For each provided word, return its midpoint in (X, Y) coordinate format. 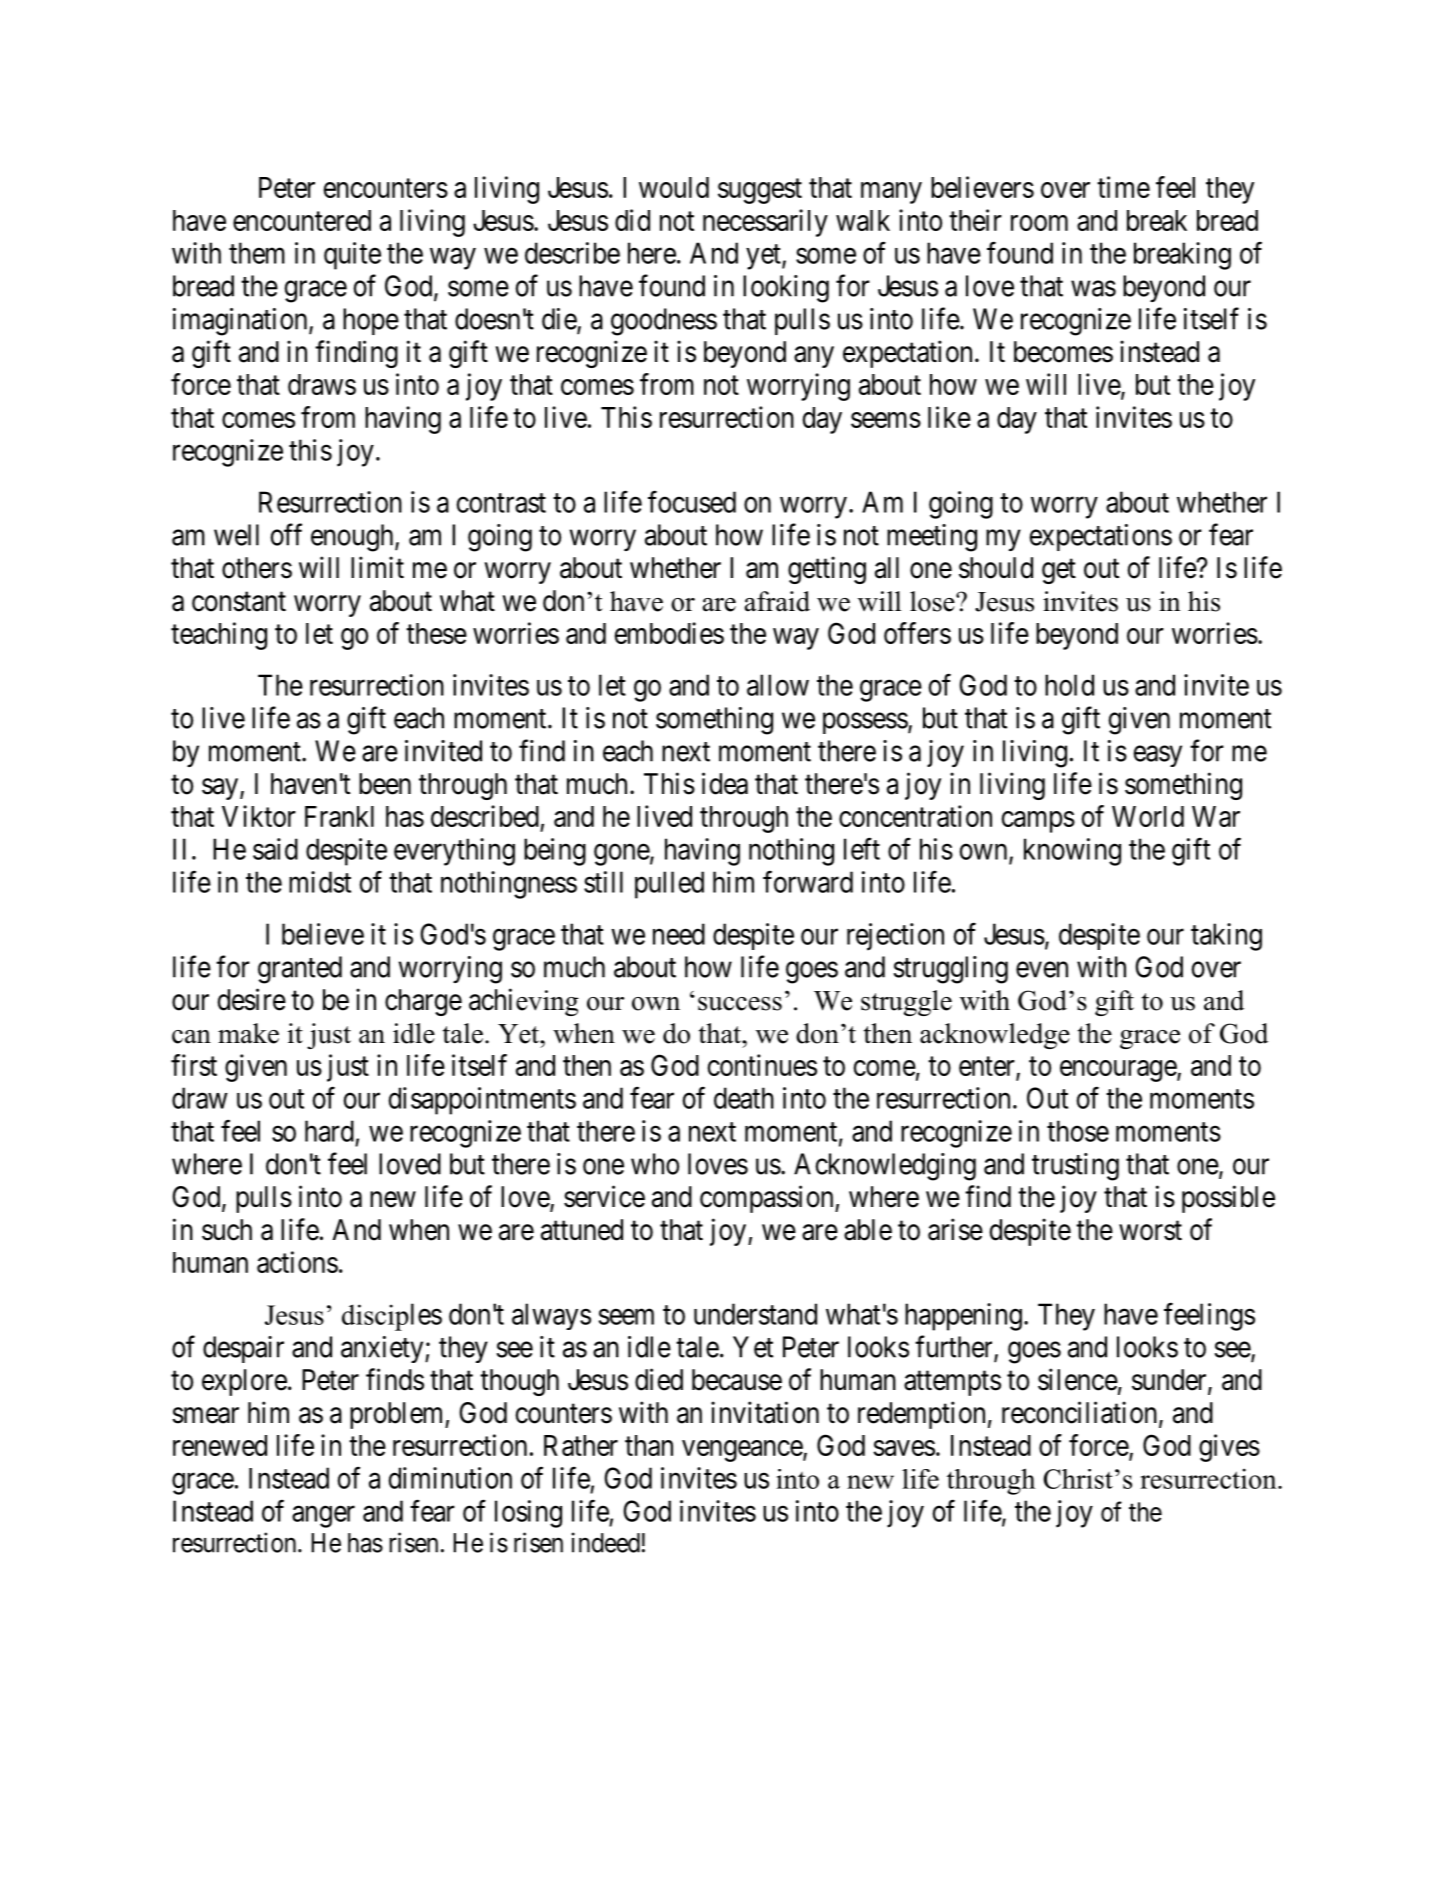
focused (692, 501)
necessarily (765, 223)
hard (329, 1131)
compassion (768, 1199)
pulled (669, 885)
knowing (1072, 852)
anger (323, 1517)
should (996, 568)
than (649, 1445)
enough (353, 538)
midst (320, 882)
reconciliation (1081, 1413)
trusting (1075, 1167)
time (1123, 187)
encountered (302, 220)
